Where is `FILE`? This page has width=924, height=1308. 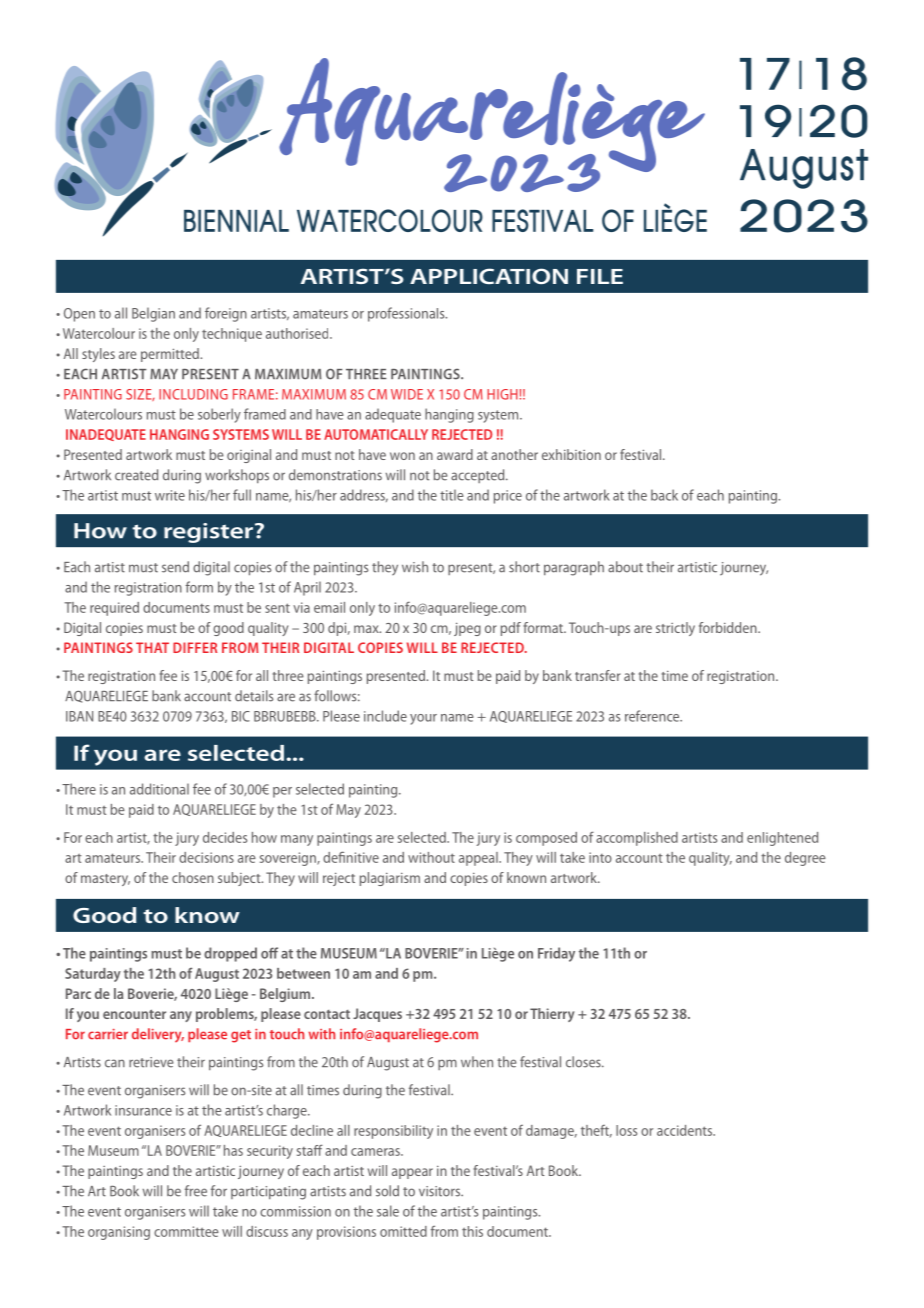
FILE is located at coordinates (600, 276).
